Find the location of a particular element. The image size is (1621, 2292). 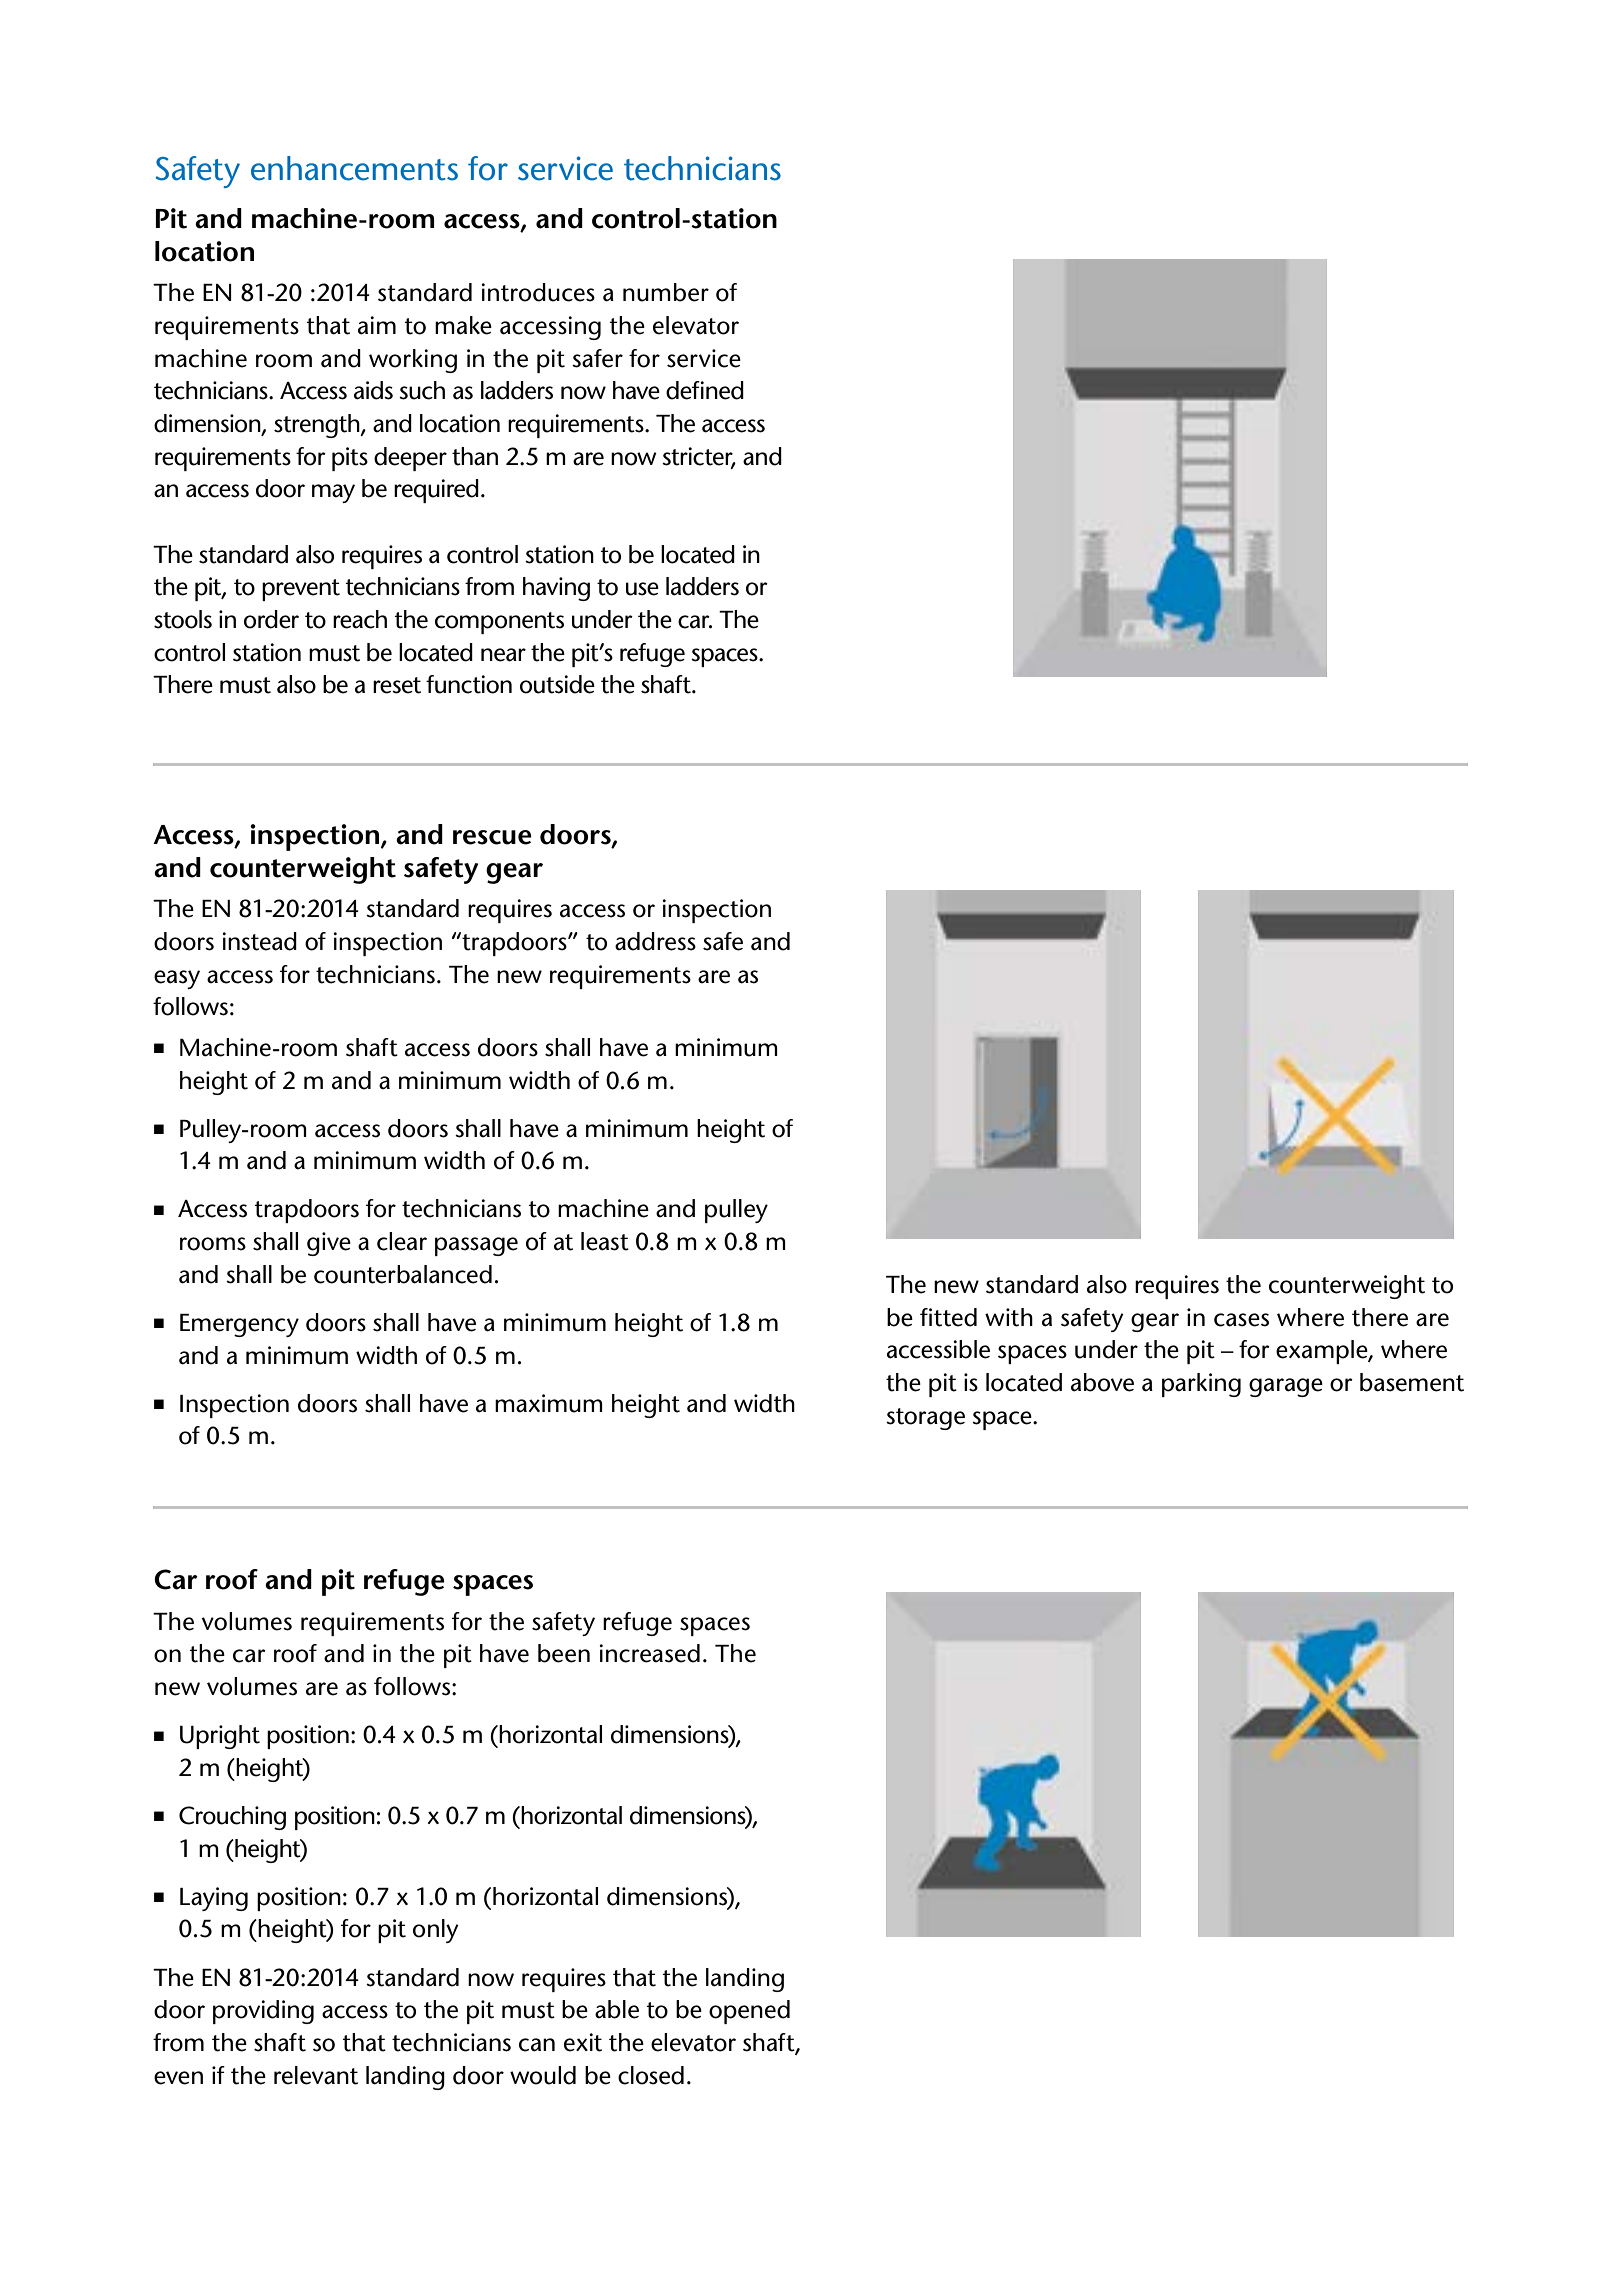

address is located at coordinates (655, 941).
